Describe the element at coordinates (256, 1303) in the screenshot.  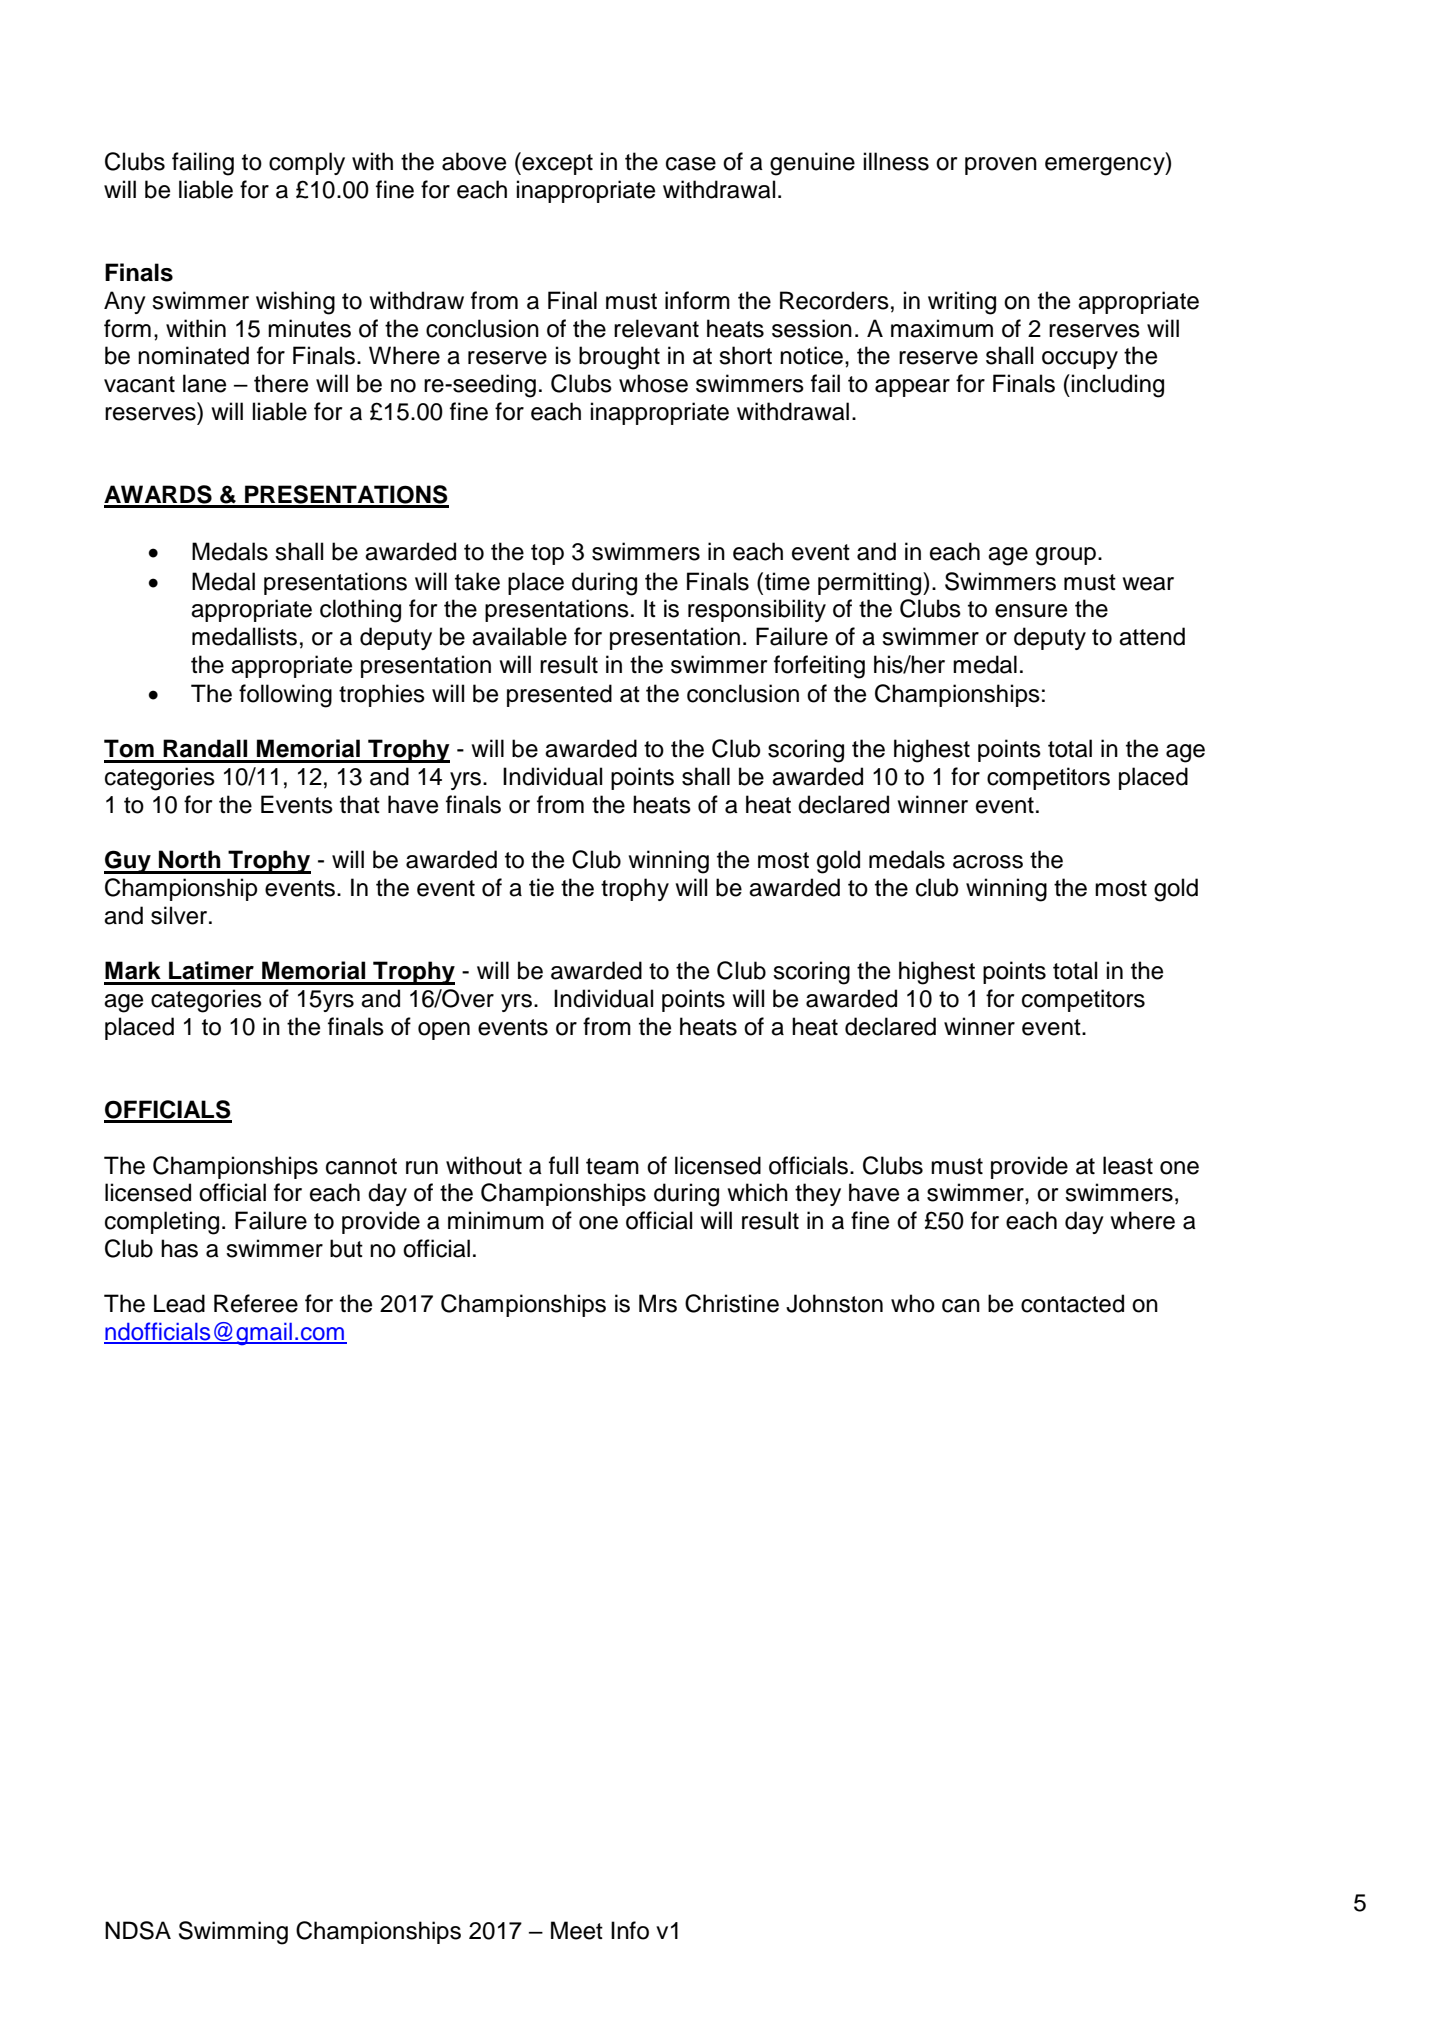
I see `Referee` at that location.
